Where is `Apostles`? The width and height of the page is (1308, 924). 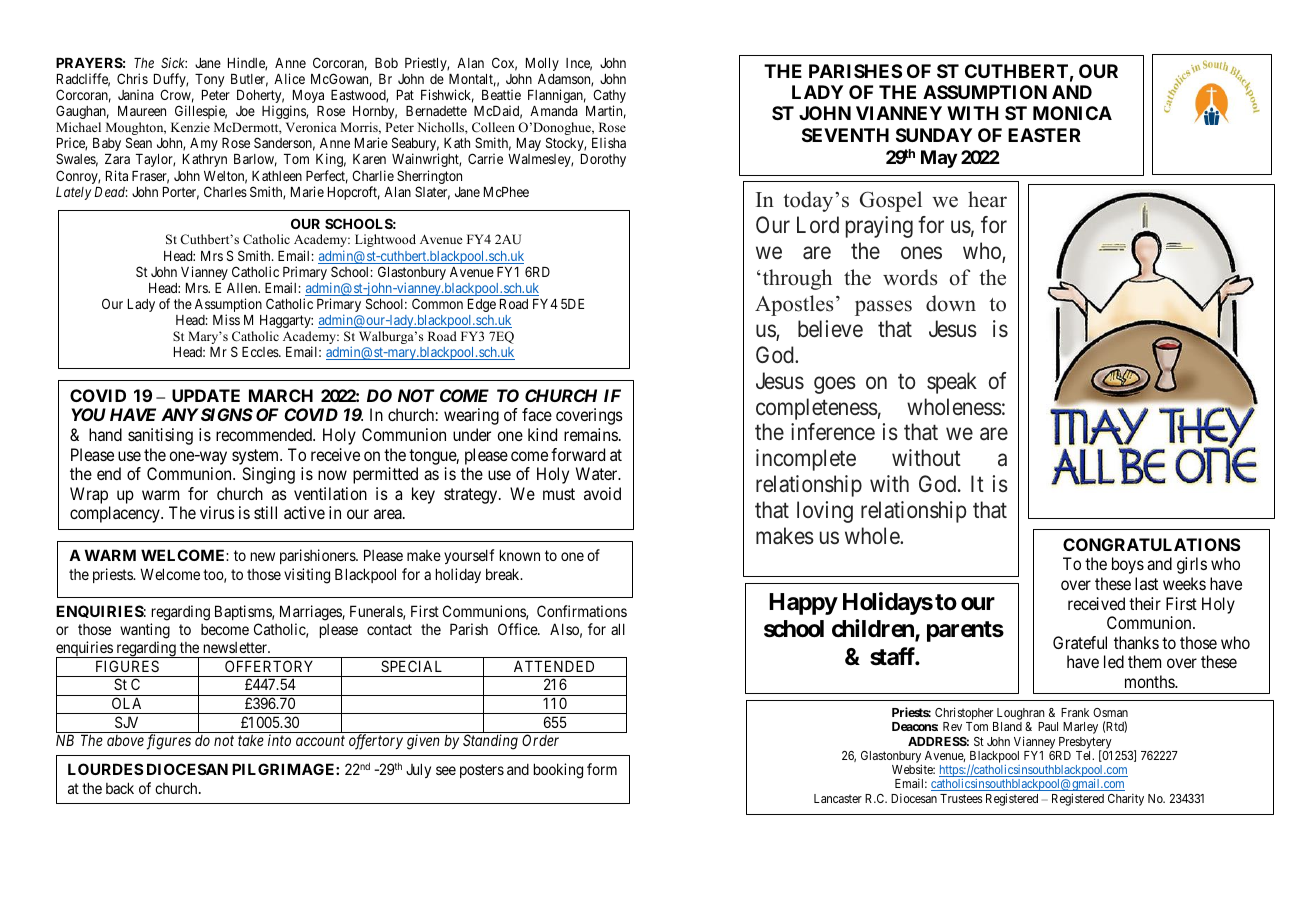 Apostles is located at coordinates (794, 305).
